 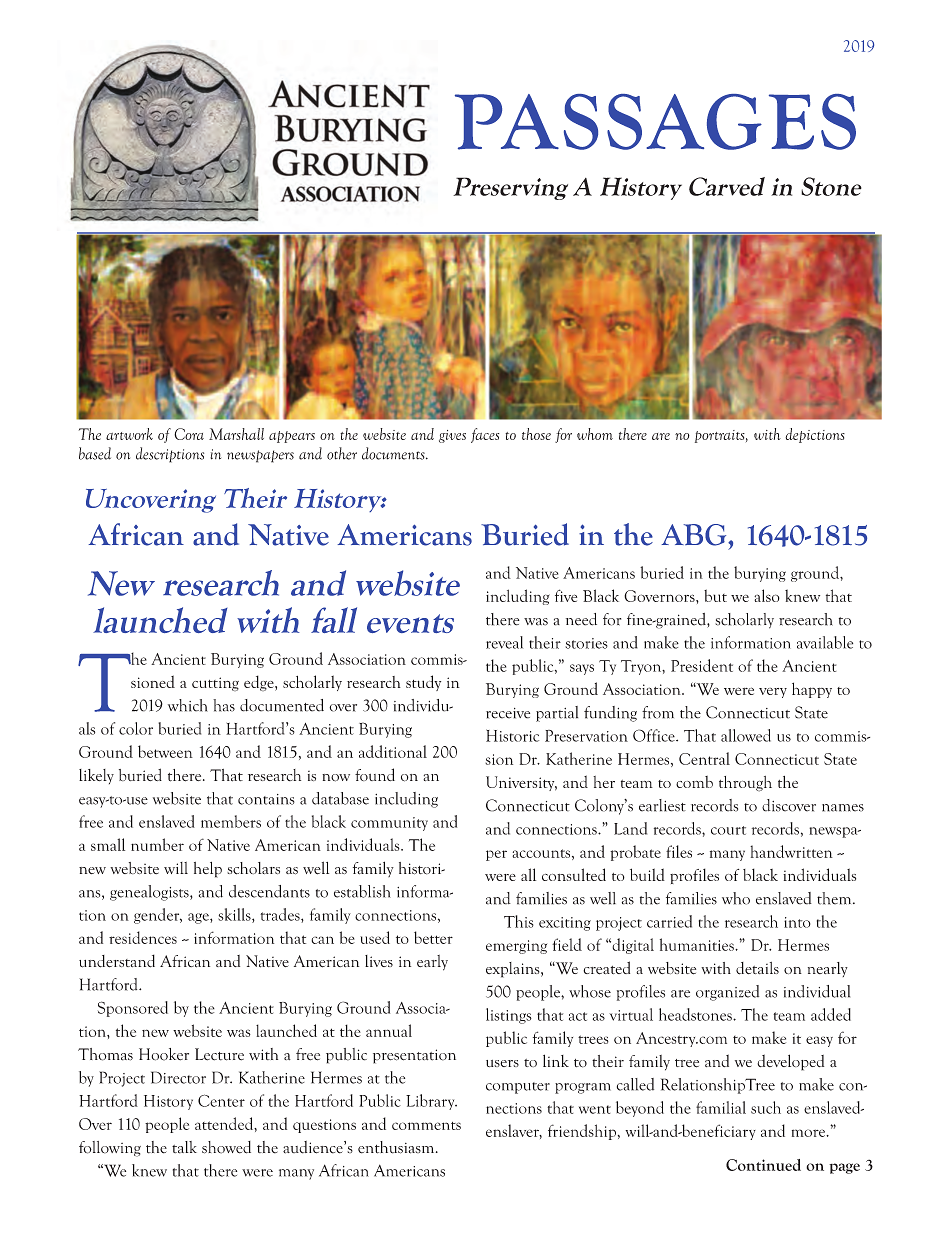 What do you see at coordinates (389, 824) in the screenshot?
I see `community` at bounding box center [389, 824].
